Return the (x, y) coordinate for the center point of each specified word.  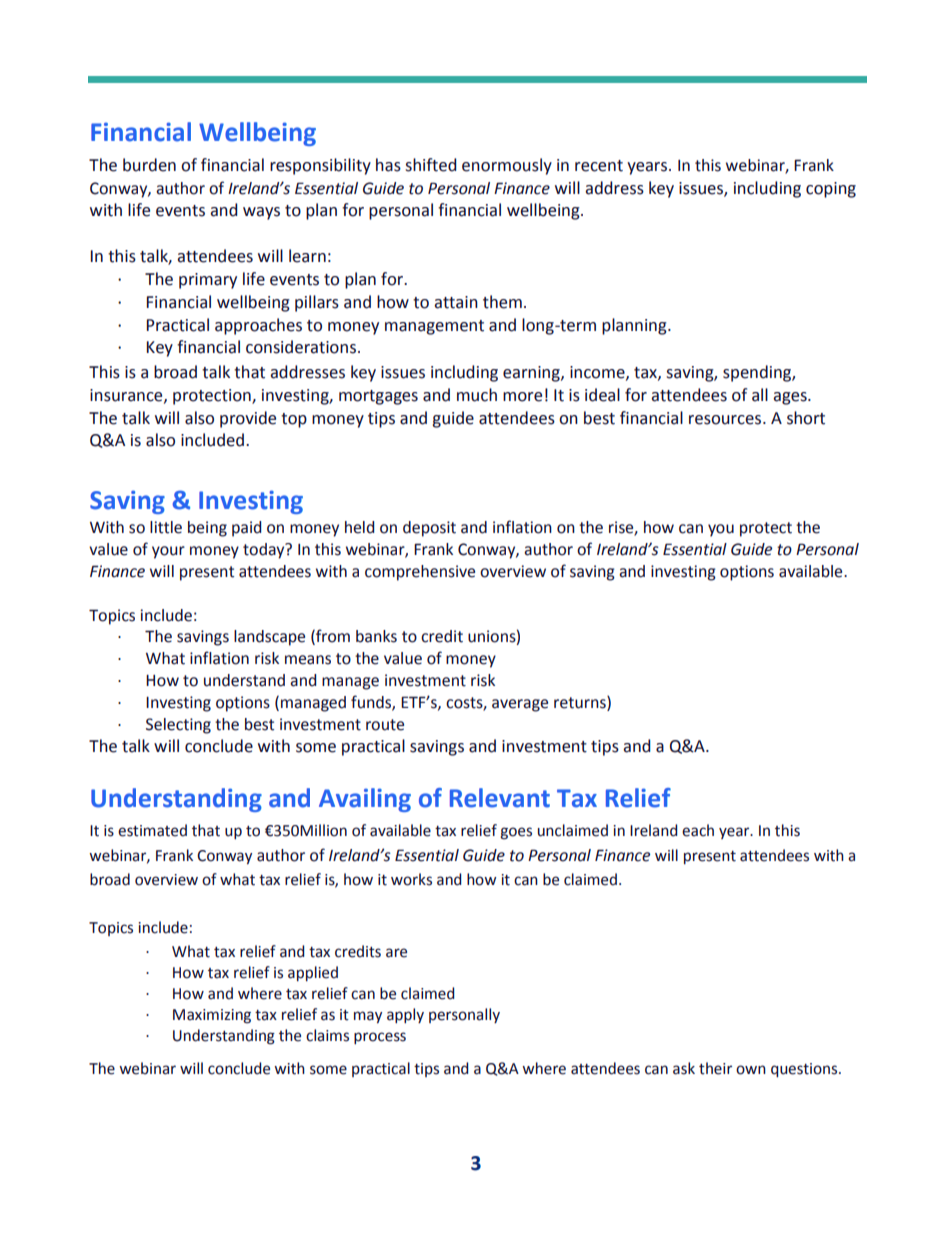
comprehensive (420, 573)
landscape (269, 638)
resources (725, 420)
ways (261, 213)
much (477, 395)
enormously (507, 166)
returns (581, 703)
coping (831, 190)
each (698, 830)
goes (516, 833)
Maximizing (212, 1016)
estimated (152, 830)
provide (248, 419)
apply (405, 1015)
